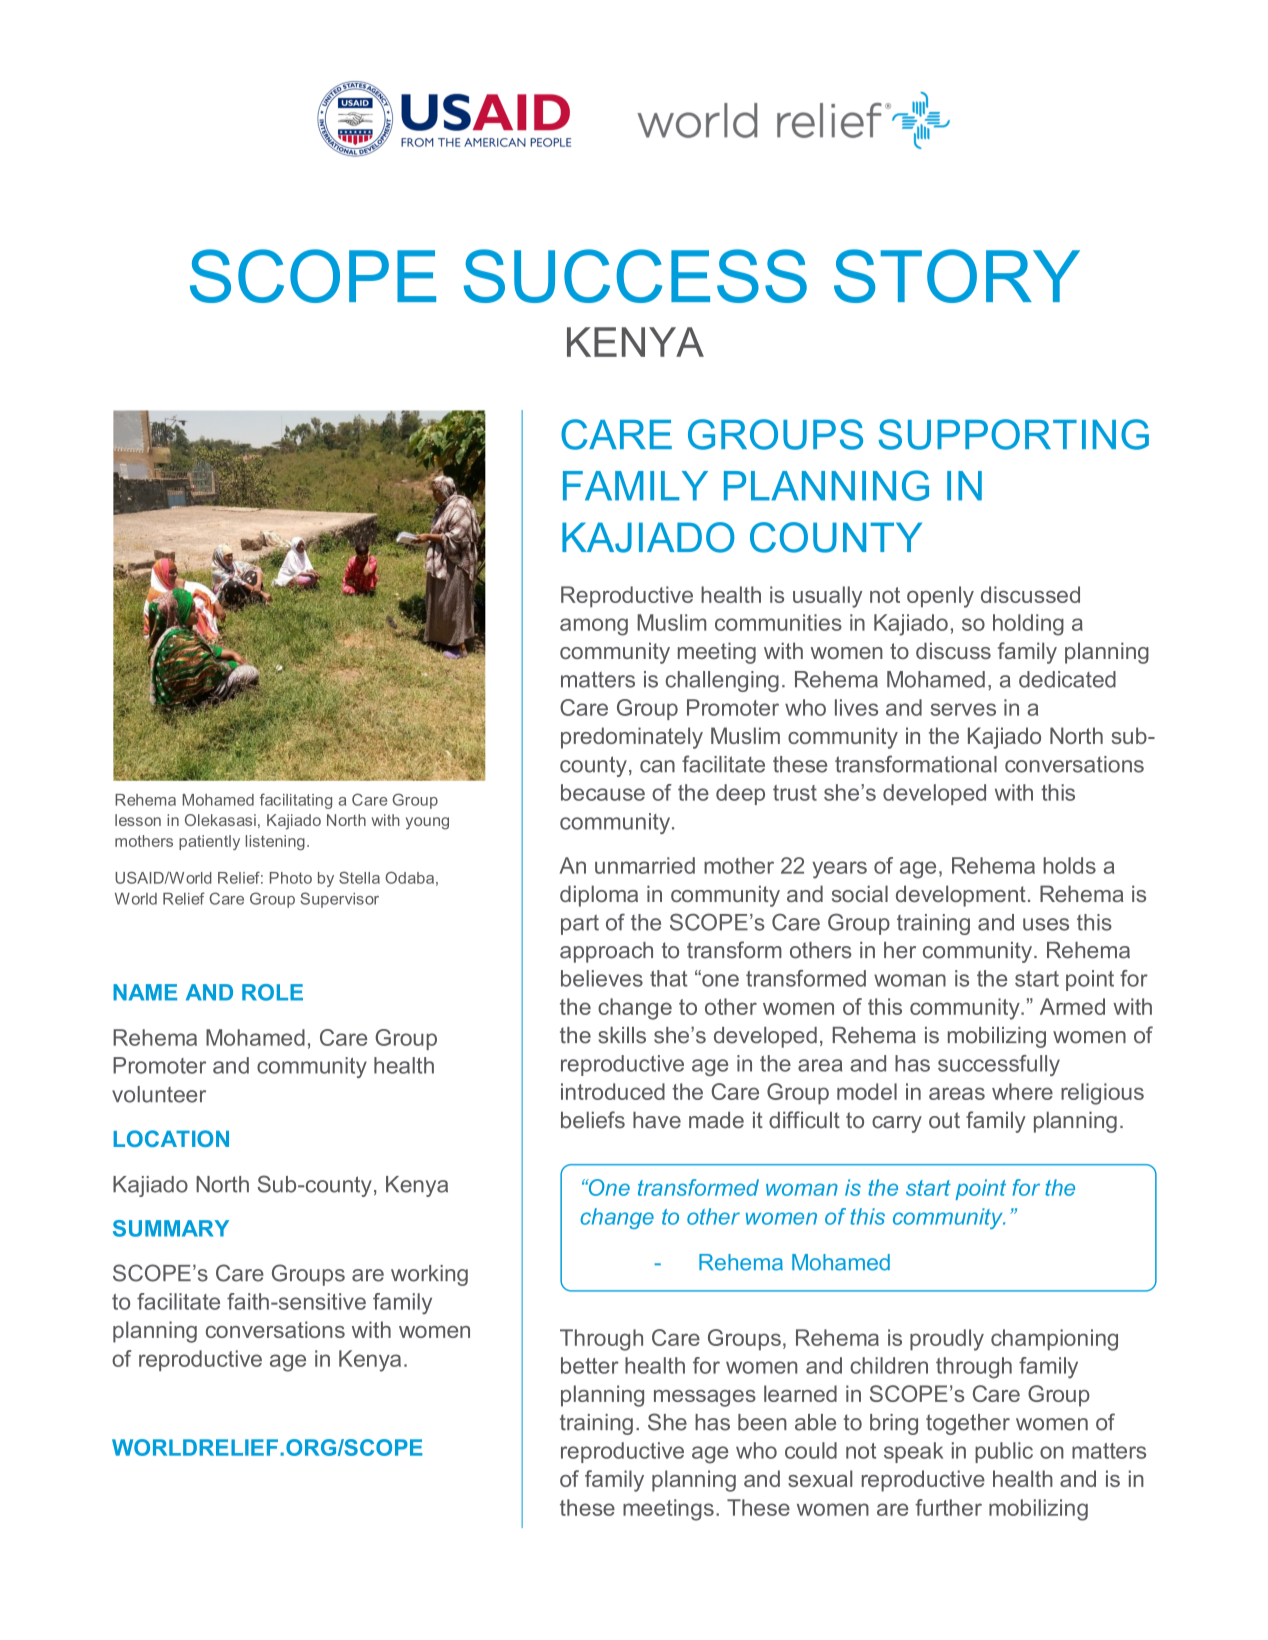  What do you see at coordinates (594, 627) in the image?
I see `among` at bounding box center [594, 627].
